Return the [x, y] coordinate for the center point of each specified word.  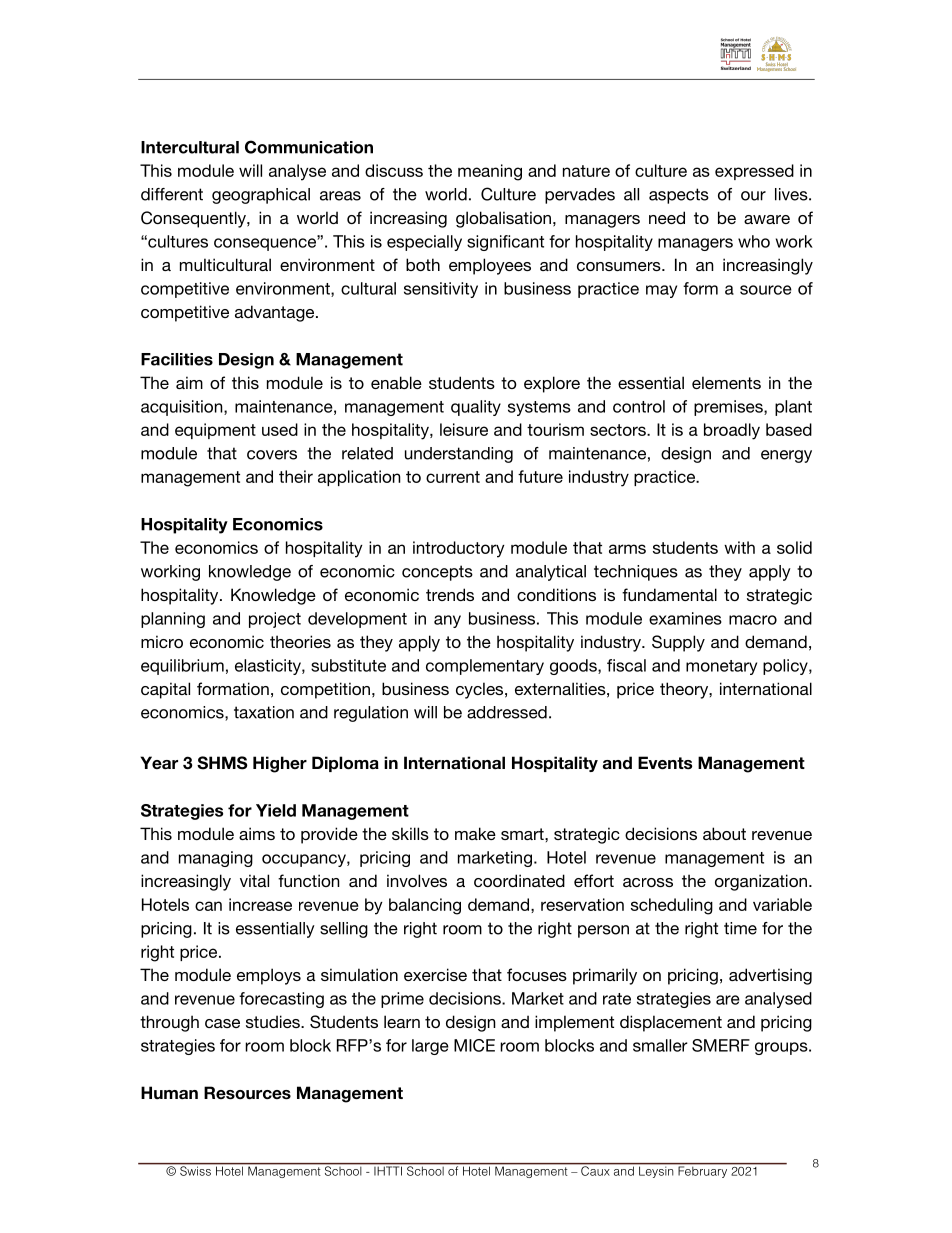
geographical [261, 196]
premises [729, 408]
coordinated [519, 880]
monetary [721, 667]
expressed [754, 172]
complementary [485, 667]
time [740, 928]
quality [476, 408]
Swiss [195, 1170]
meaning [490, 172]
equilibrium [182, 667]
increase [260, 904]
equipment [215, 431]
